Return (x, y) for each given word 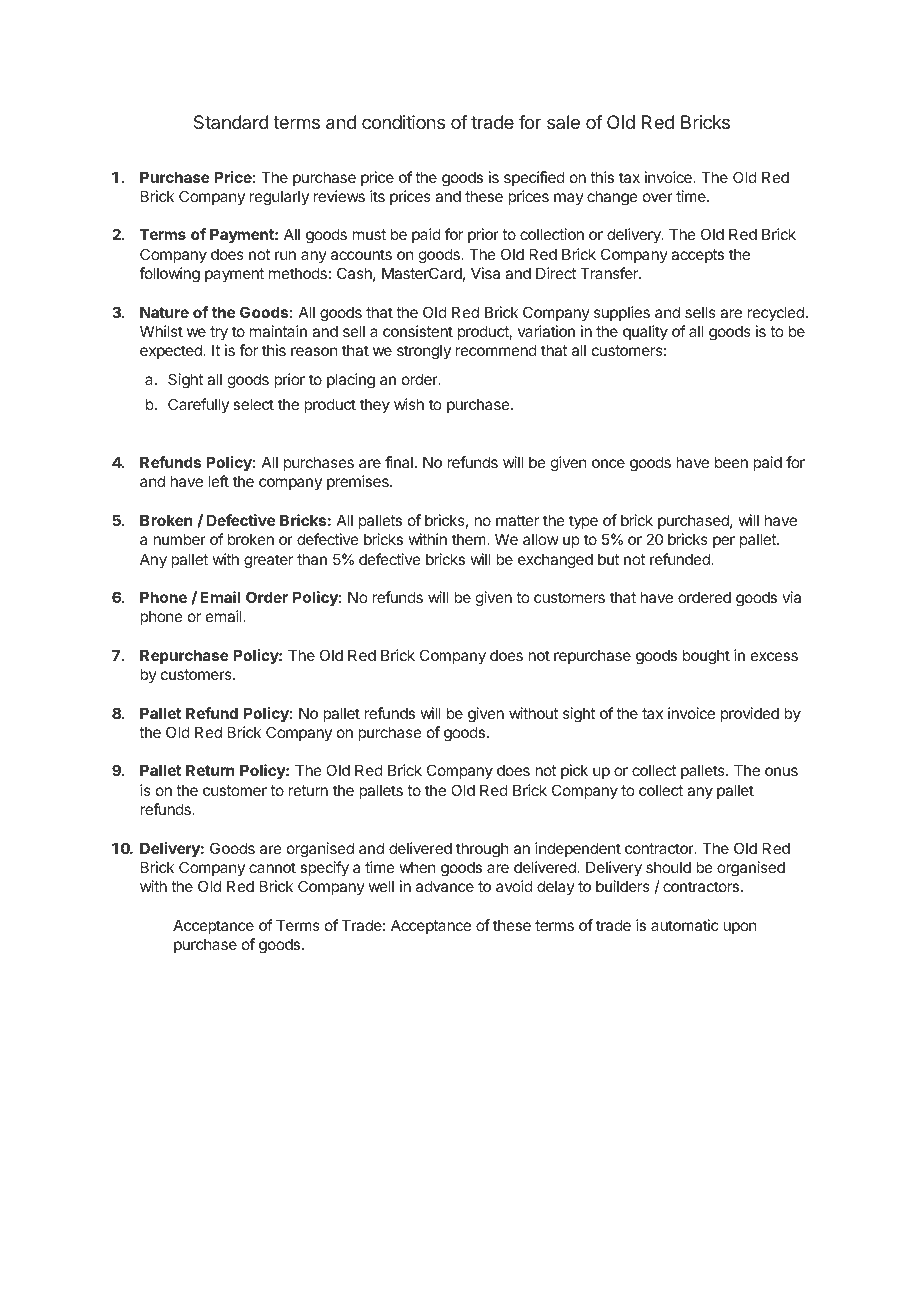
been (731, 462)
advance (445, 886)
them (470, 539)
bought (706, 657)
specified (534, 178)
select (253, 404)
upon (739, 928)
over (658, 197)
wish (409, 404)
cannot (272, 867)
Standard (231, 122)
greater (268, 561)
